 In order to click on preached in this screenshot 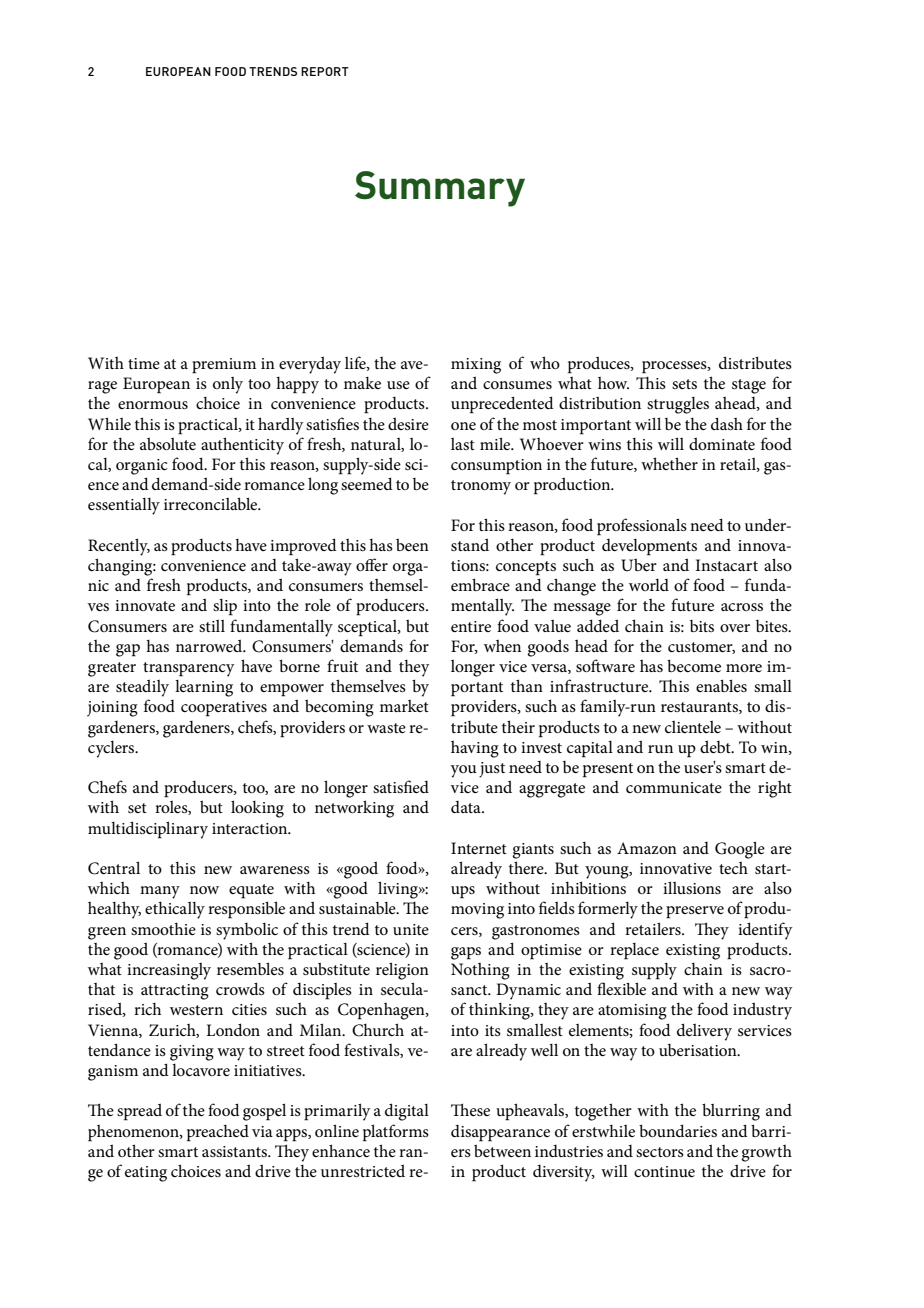, I will do `click(218, 1133)`.
